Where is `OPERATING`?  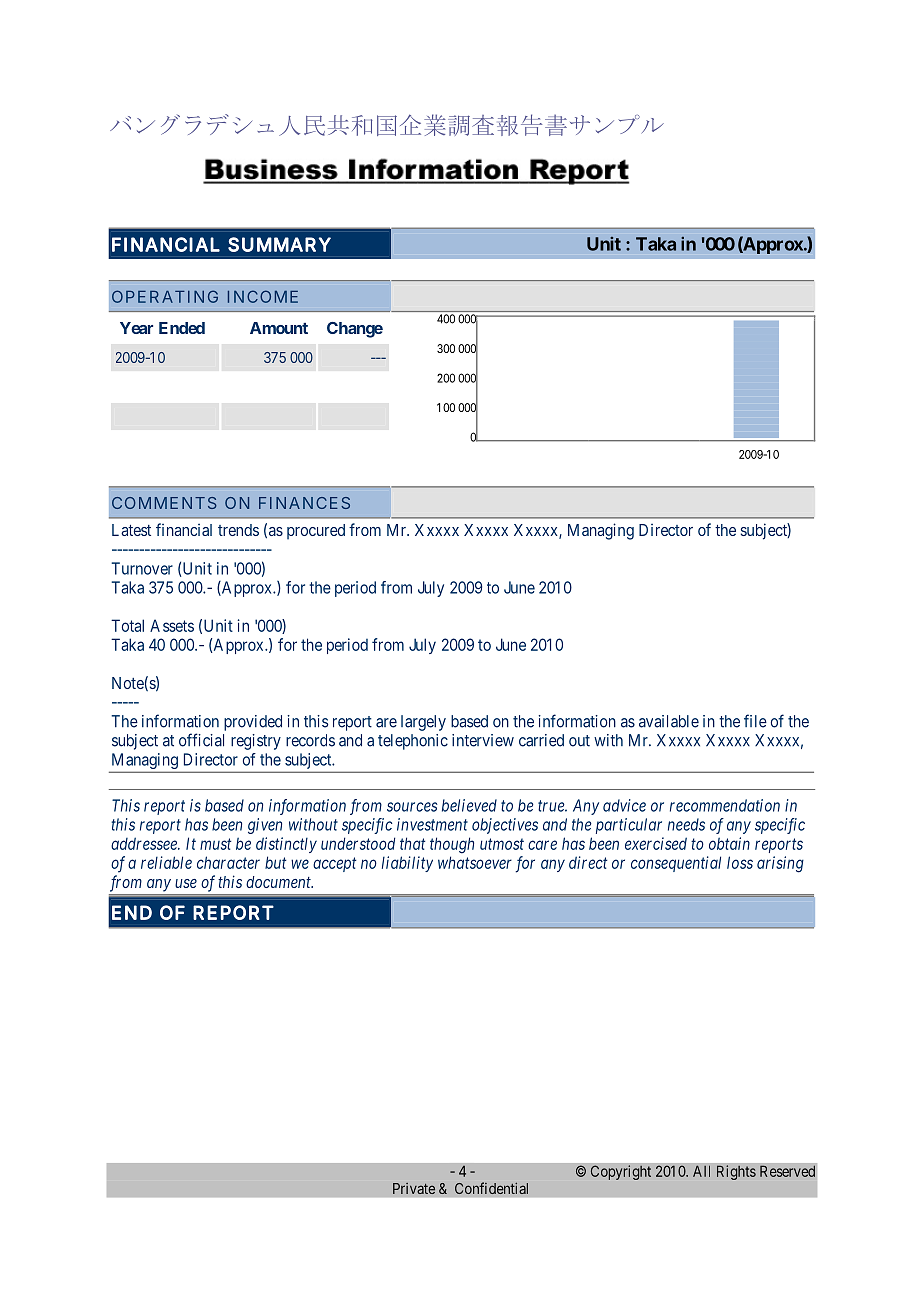
OPERATING is located at coordinates (165, 296).
